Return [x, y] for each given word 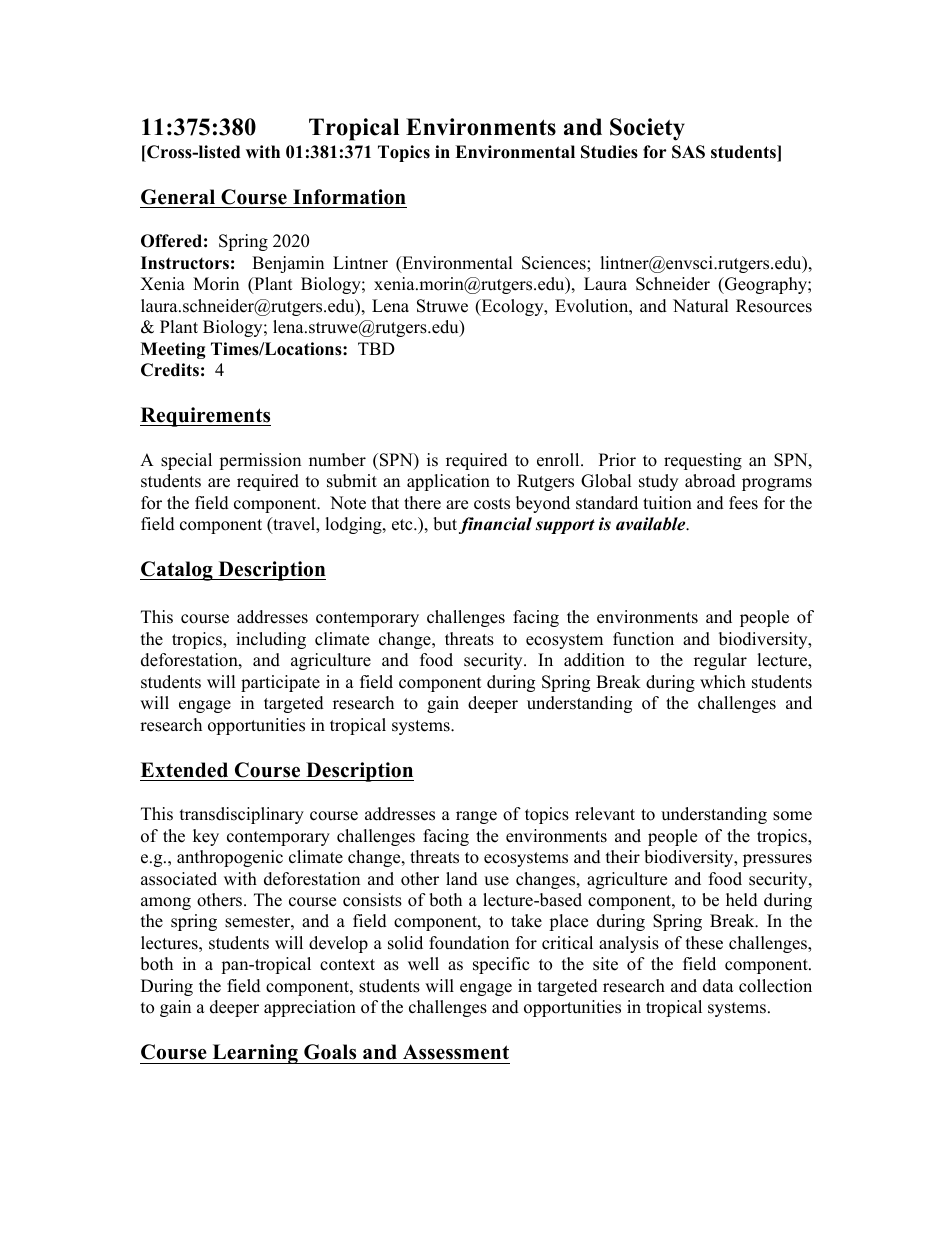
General [178, 197]
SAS [688, 152]
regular [720, 661]
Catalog [177, 571]
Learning [255, 1054]
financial [495, 525]
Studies [609, 152]
